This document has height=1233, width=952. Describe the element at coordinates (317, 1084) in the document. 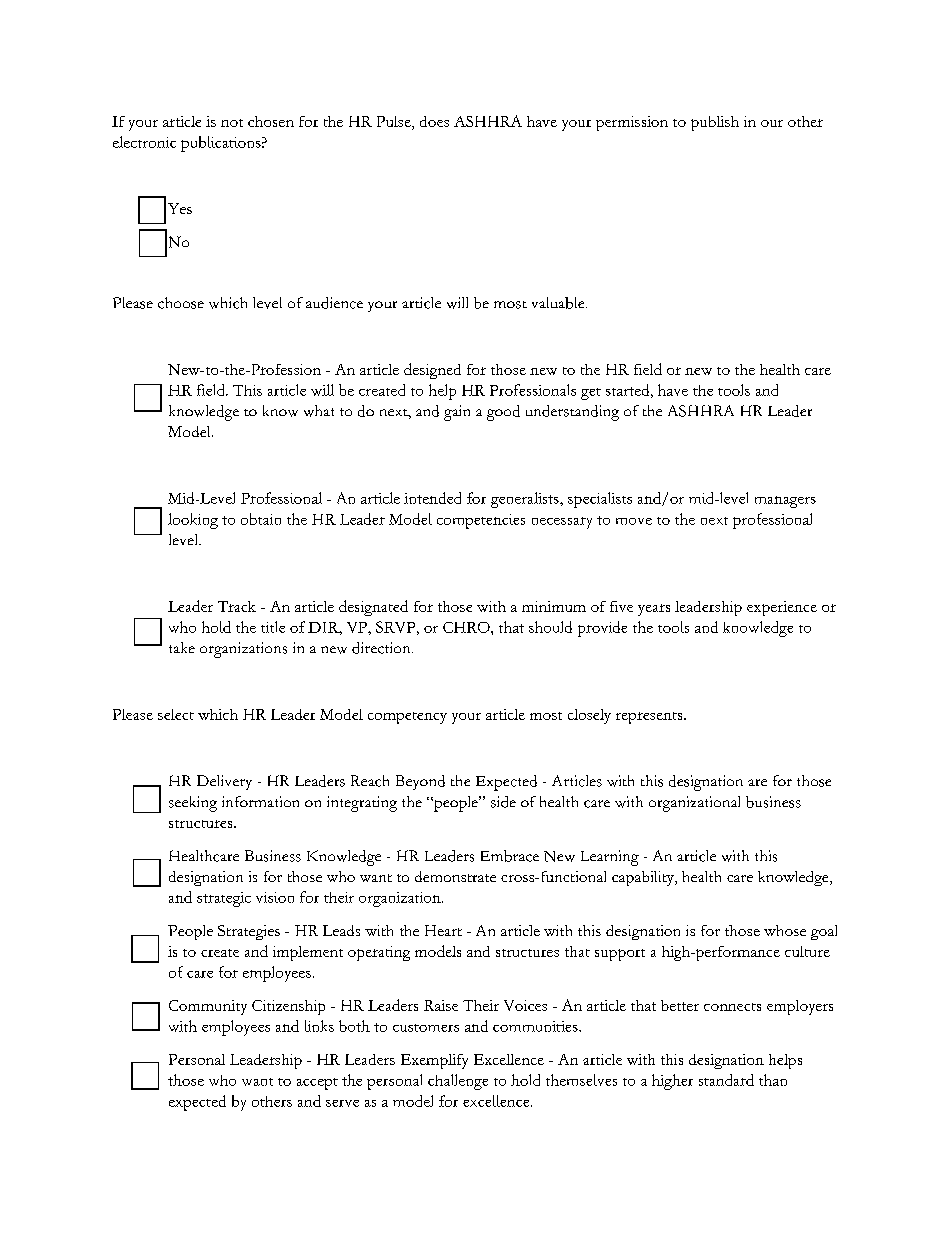

I see `accept` at that location.
